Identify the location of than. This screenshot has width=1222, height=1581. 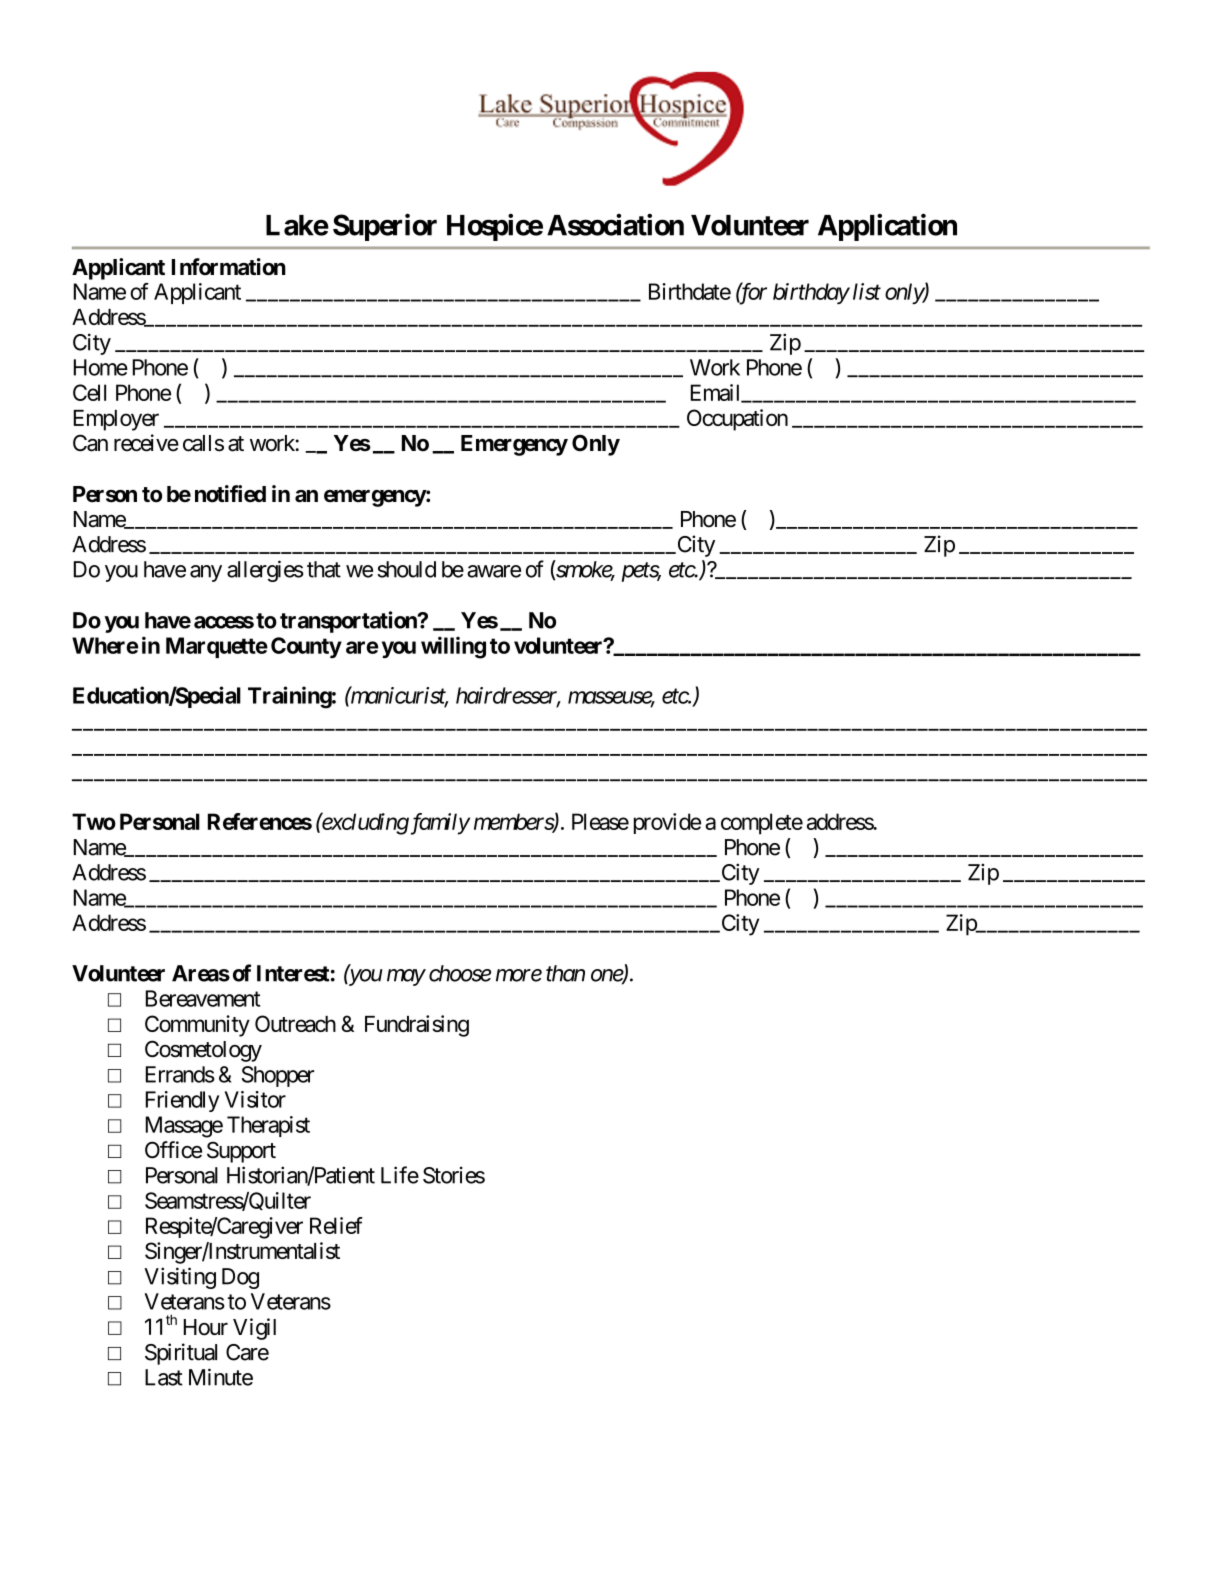
(565, 973).
